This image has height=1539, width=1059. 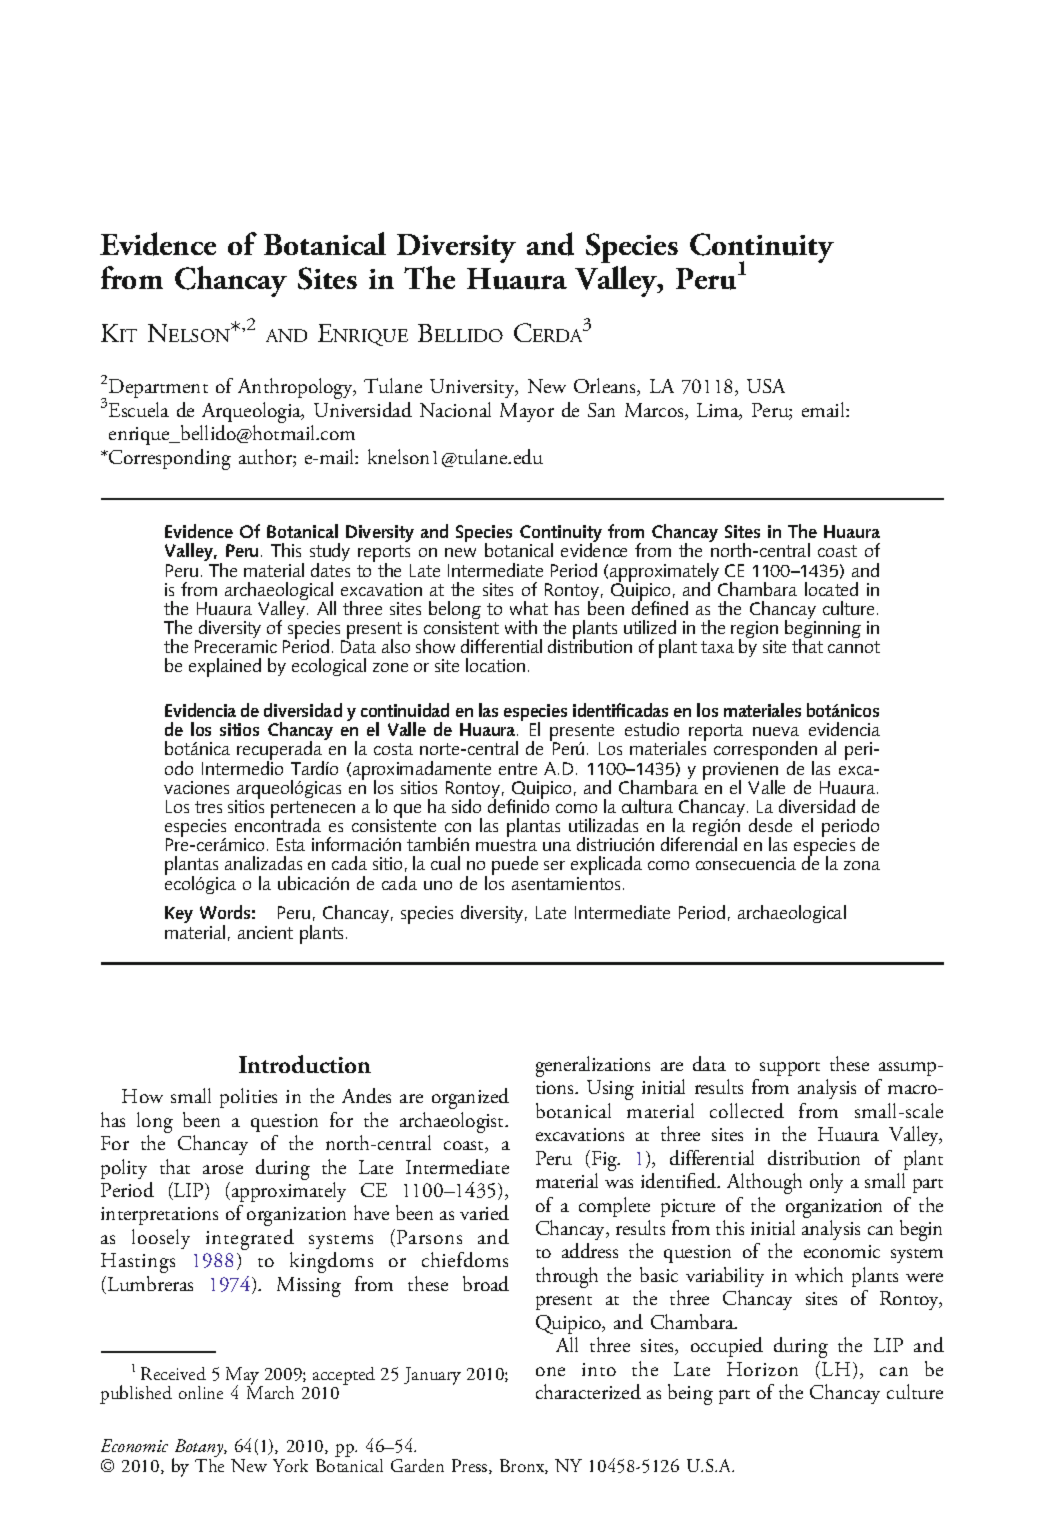 What do you see at coordinates (169, 459) in the image?
I see `Corresponding` at bounding box center [169, 459].
